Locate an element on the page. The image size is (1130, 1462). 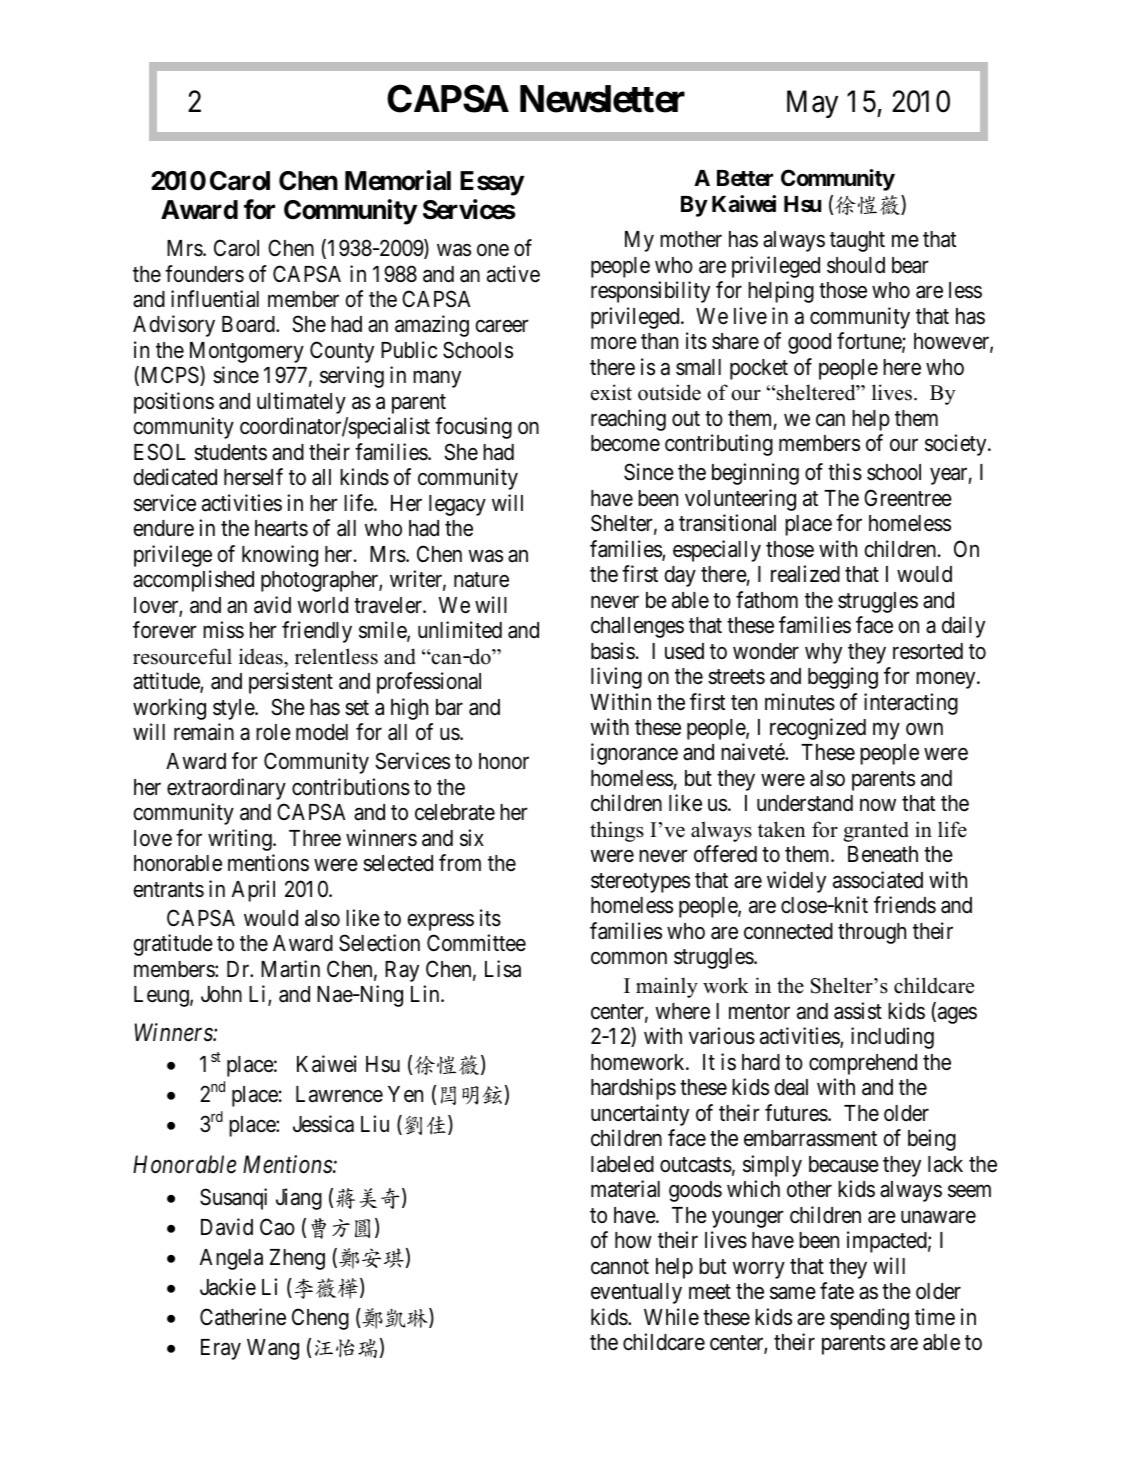
May is located at coordinates (812, 104).
